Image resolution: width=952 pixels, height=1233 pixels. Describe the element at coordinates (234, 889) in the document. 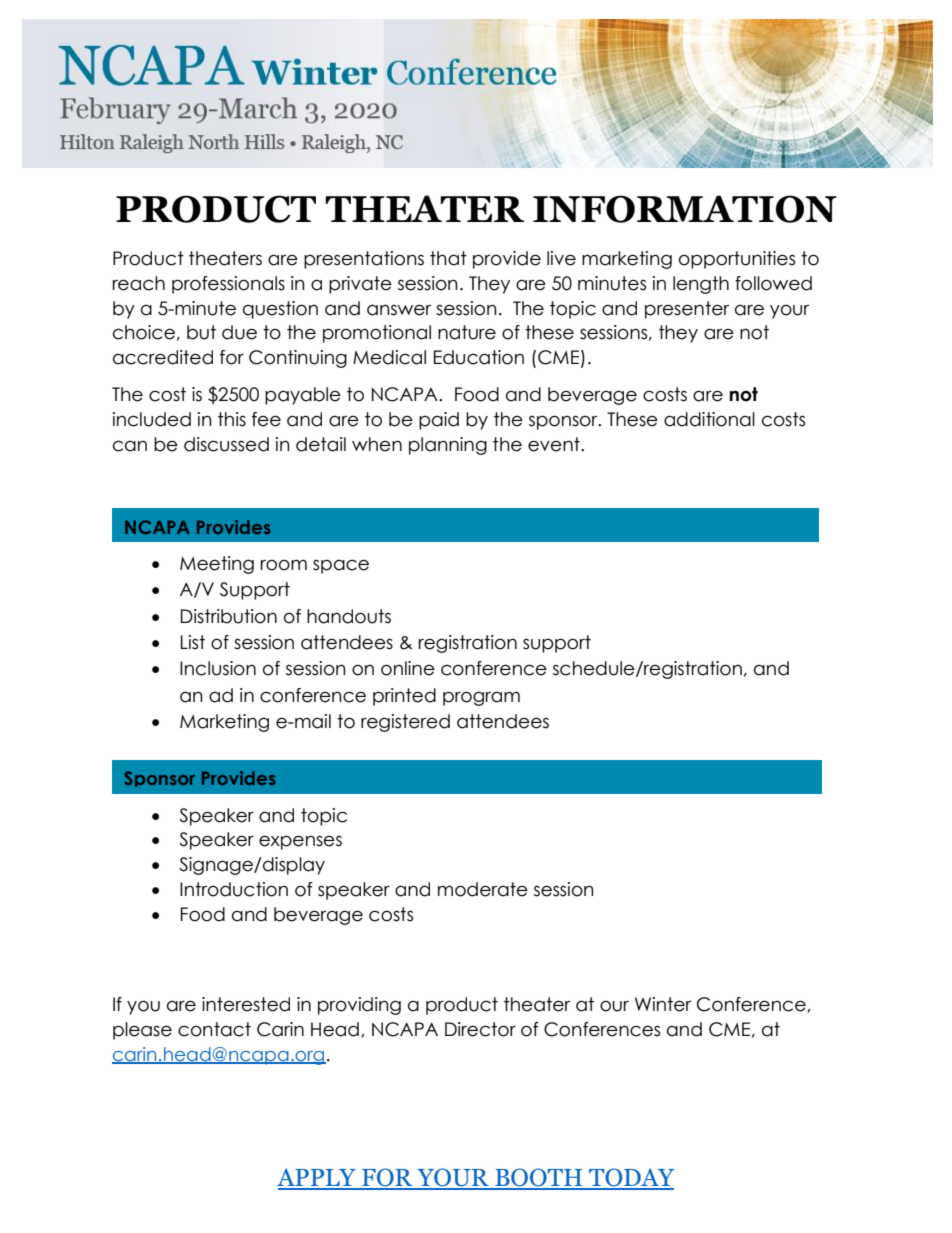

I see `Introduction` at that location.
